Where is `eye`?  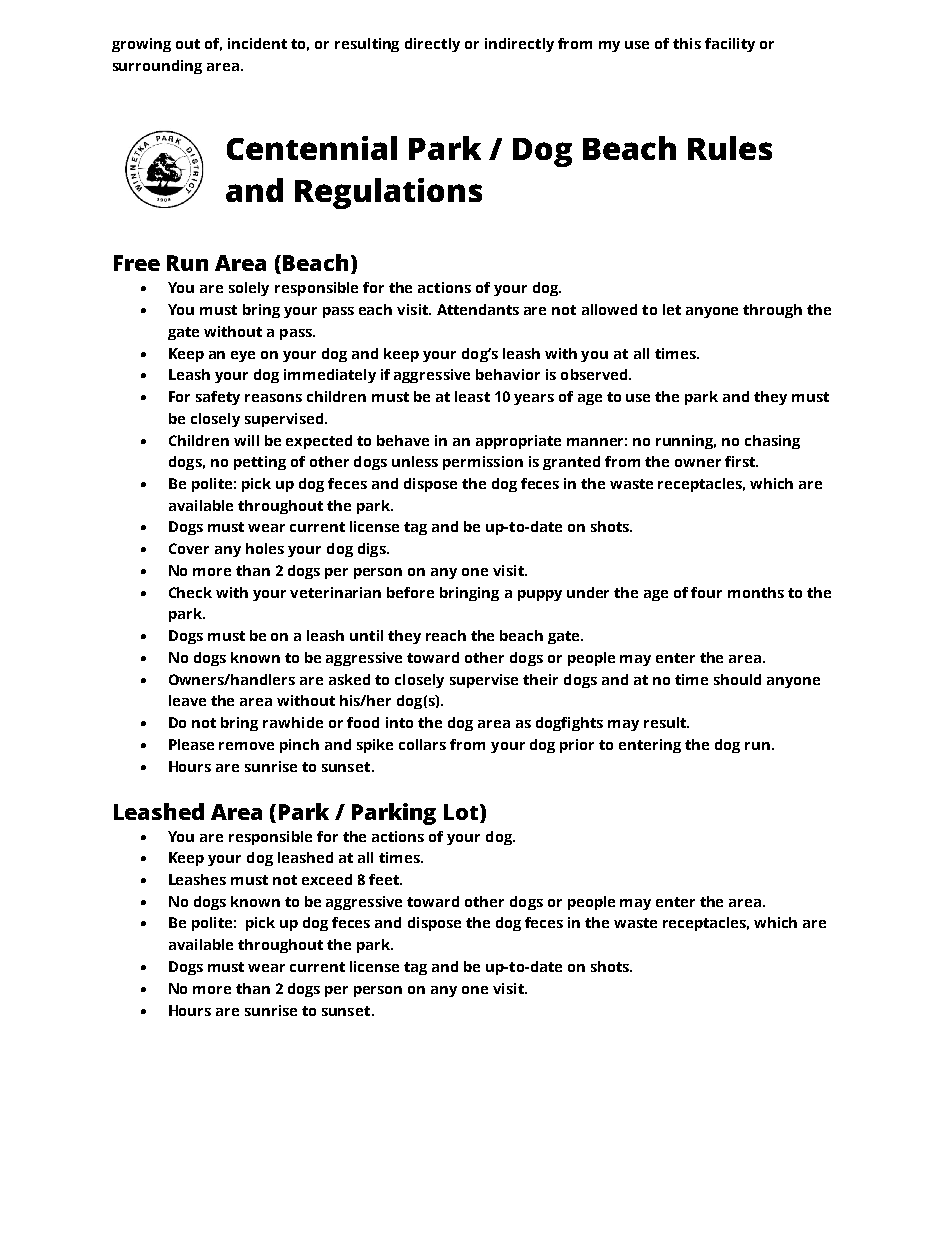 eye is located at coordinates (243, 356).
